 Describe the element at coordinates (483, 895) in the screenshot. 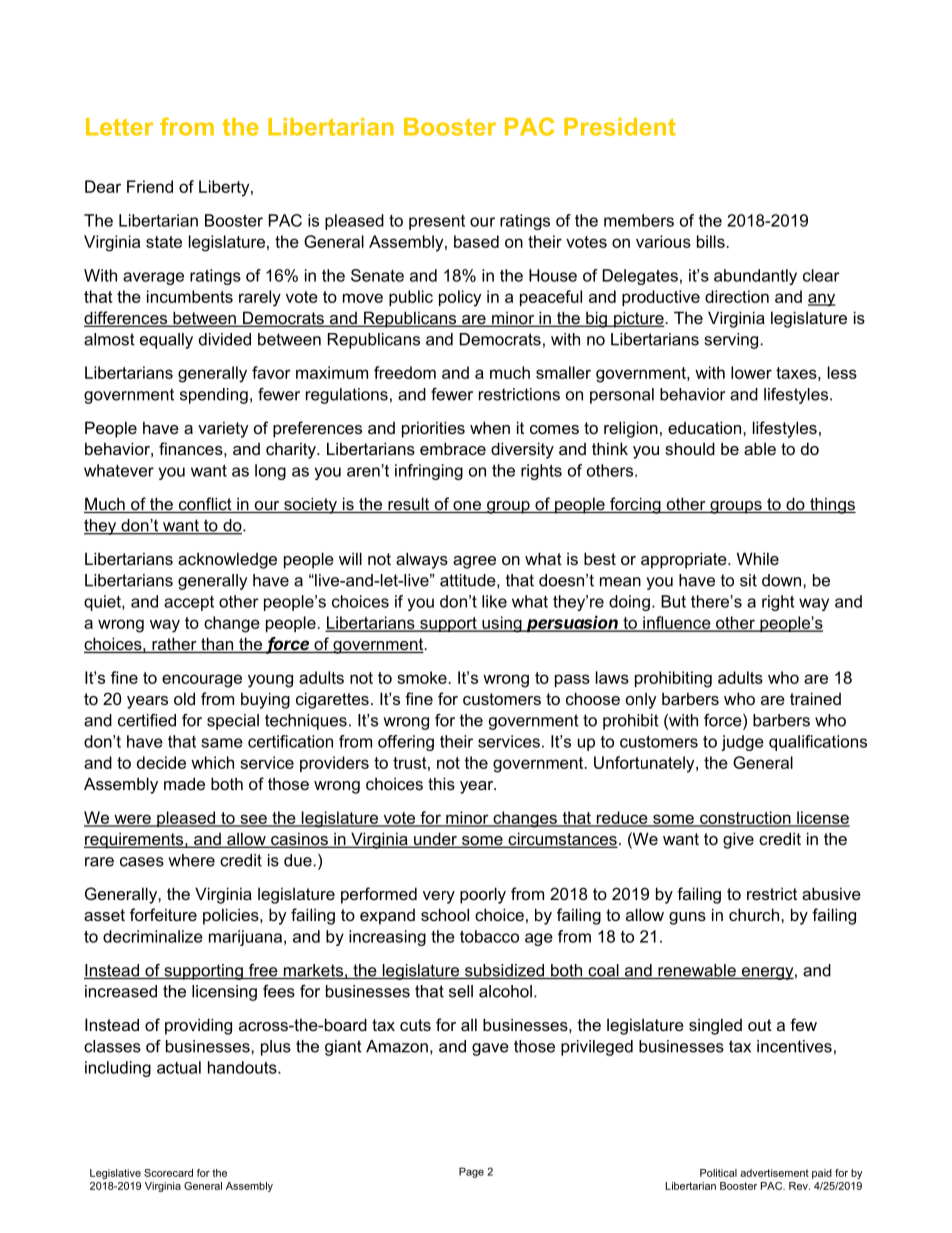

I see `poorly` at that location.
